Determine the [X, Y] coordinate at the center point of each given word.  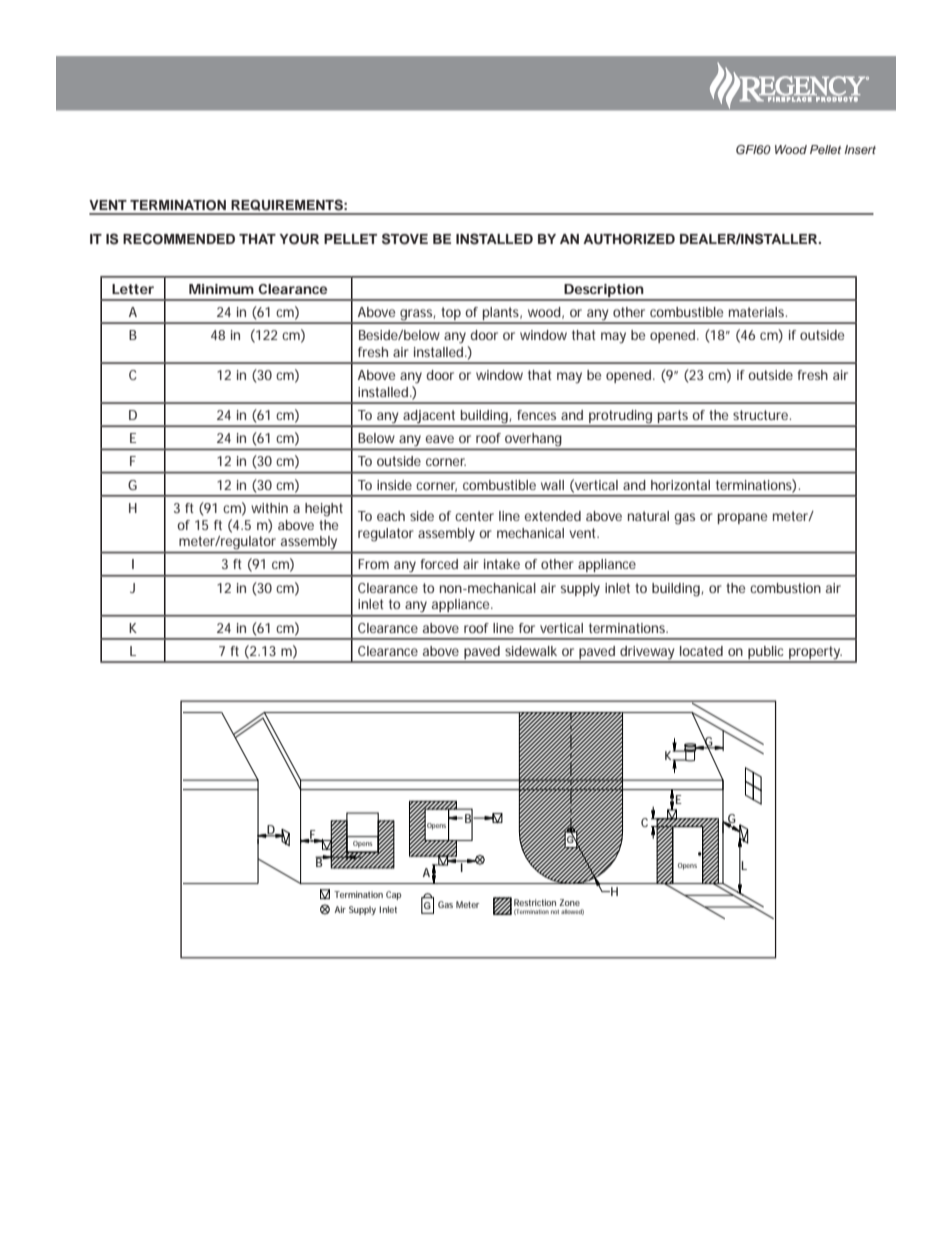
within [269, 508]
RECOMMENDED [179, 239]
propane [742, 518]
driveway [648, 654]
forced [439, 564]
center [474, 516]
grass [418, 316]
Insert [860, 149]
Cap [393, 895]
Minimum [221, 289]
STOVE [405, 239]
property [816, 654]
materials [758, 312]
